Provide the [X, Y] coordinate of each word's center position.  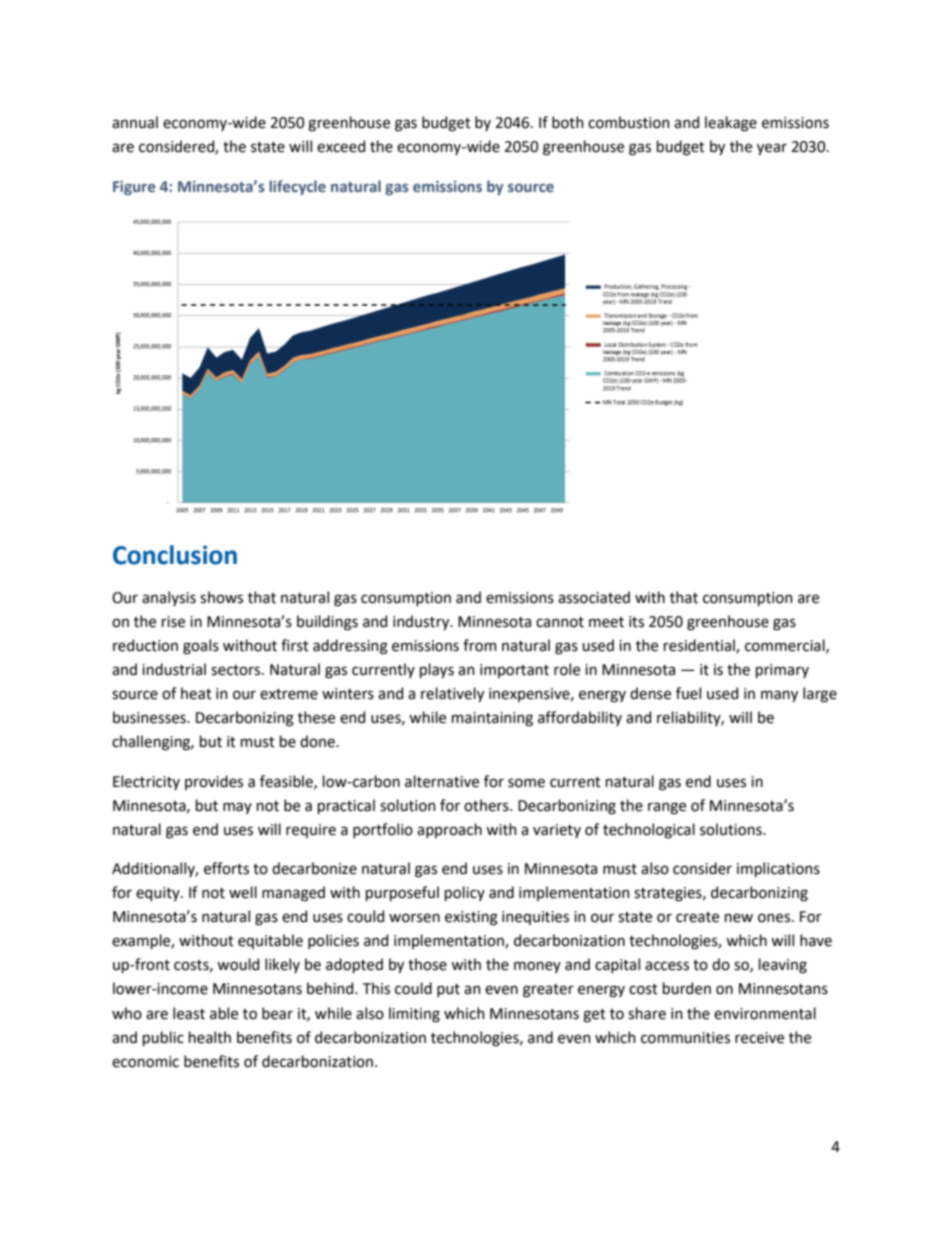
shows [221, 597]
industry [422, 622]
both [568, 122]
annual [135, 122]
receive [759, 1038]
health [210, 1037]
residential [700, 646]
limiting [414, 1015]
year [772, 149]
